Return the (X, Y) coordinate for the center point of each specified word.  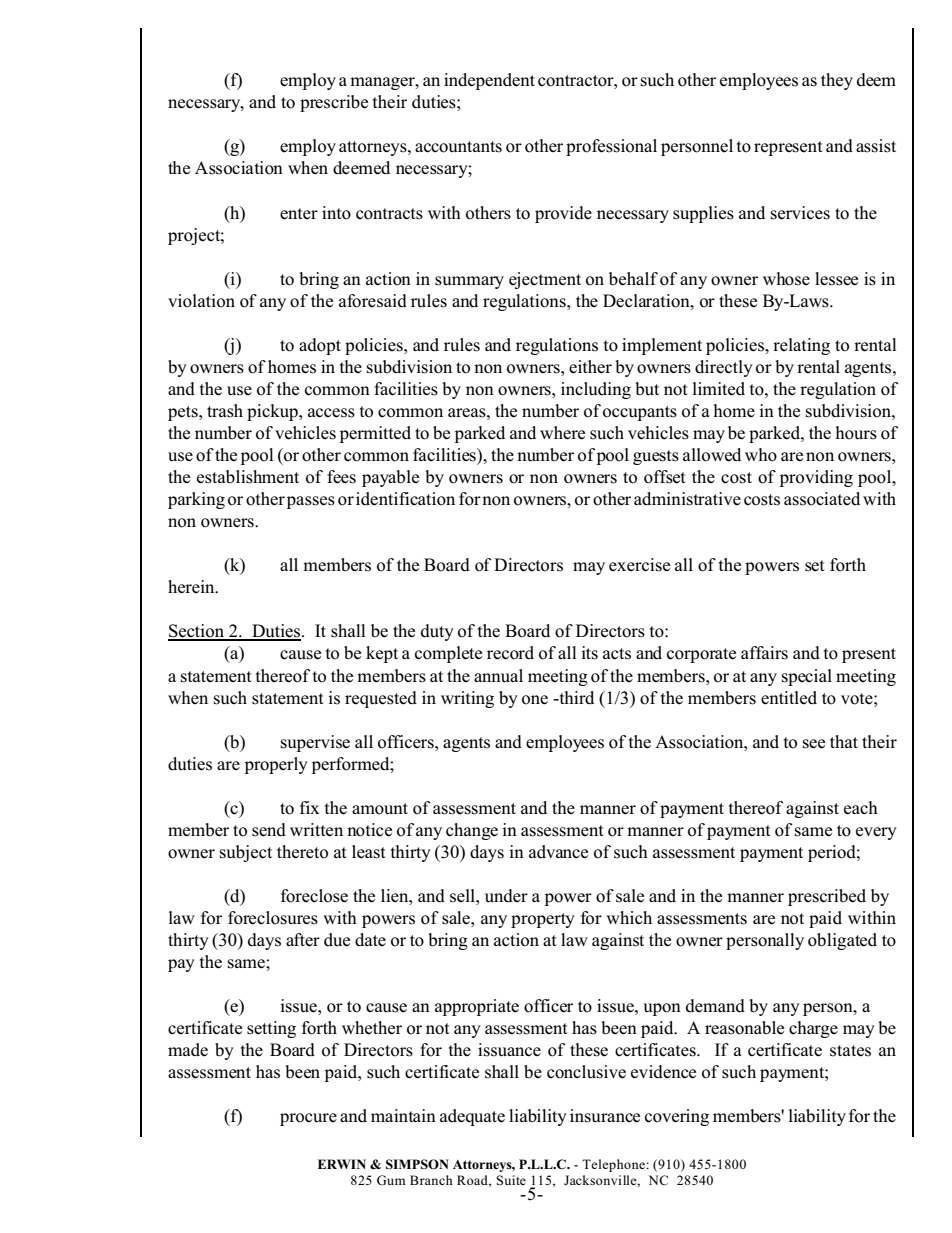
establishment (248, 477)
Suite (511, 1180)
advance (558, 852)
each (861, 808)
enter (299, 214)
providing (816, 478)
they (837, 81)
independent (489, 81)
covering (677, 1117)
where (562, 433)
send (269, 830)
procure (308, 1119)
